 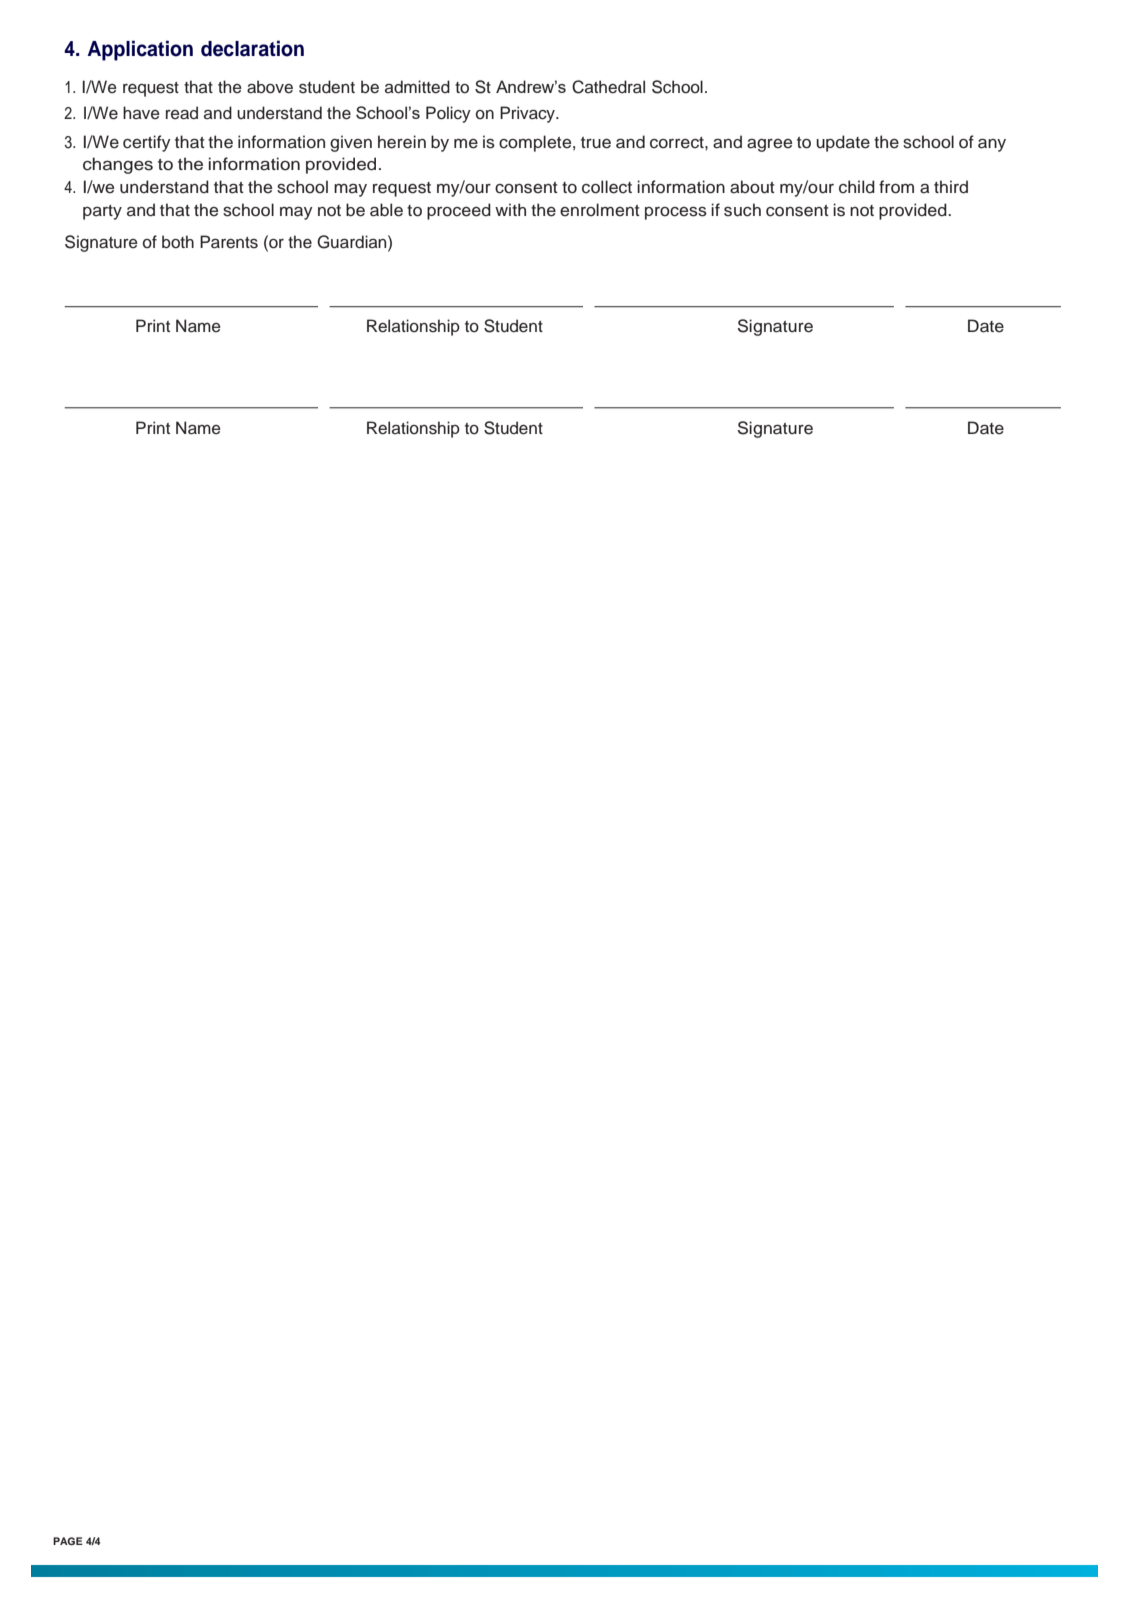 What do you see at coordinates (229, 242) in the document?
I see `Parents` at bounding box center [229, 242].
